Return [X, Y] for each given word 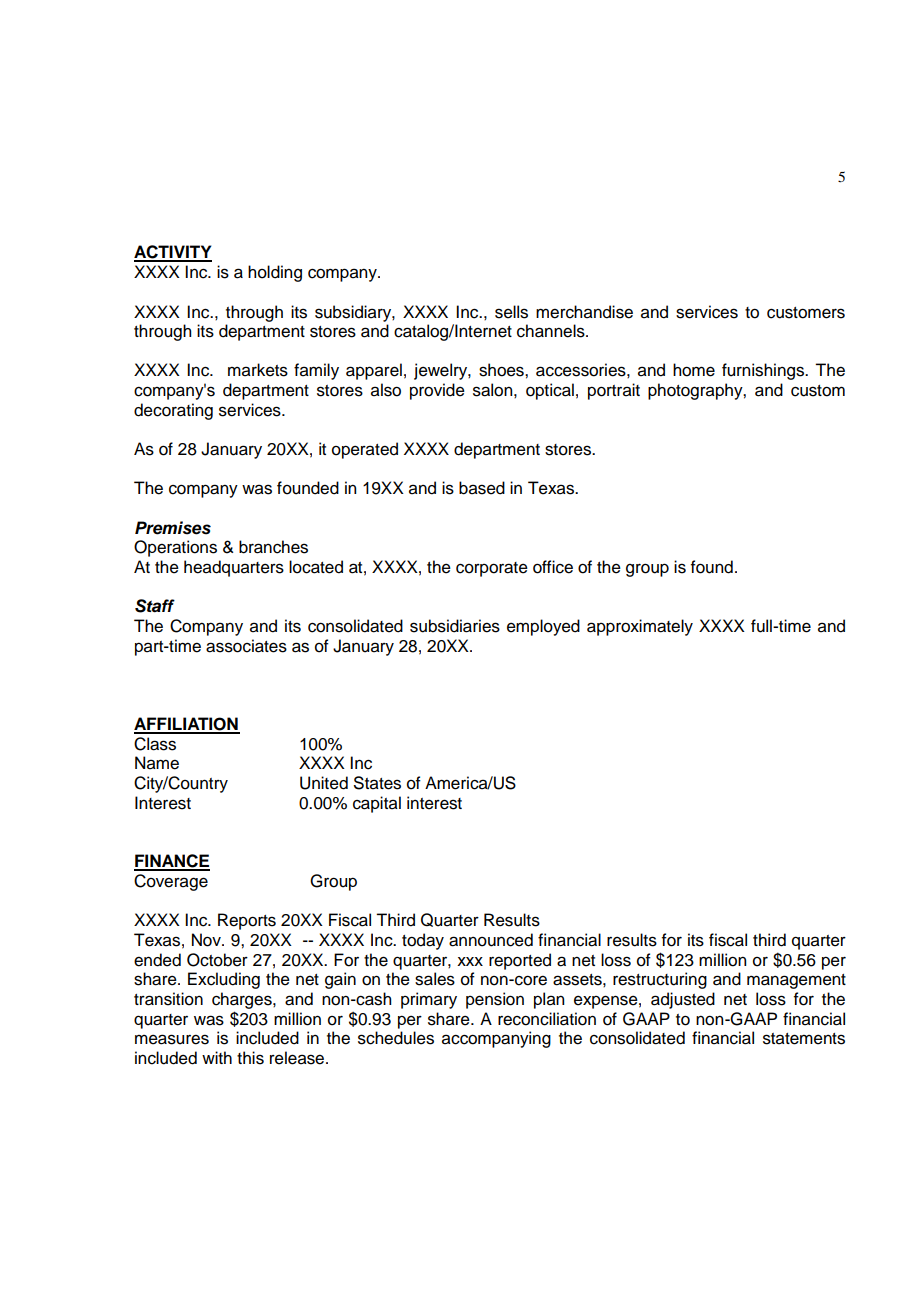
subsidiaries [455, 626]
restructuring [660, 980]
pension [495, 1000]
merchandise [584, 312]
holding [275, 273]
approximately [640, 627]
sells [511, 312]
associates [246, 646]
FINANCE [172, 862]
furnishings [764, 371]
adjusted [683, 1000]
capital [377, 804]
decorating [173, 411]
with [217, 1057]
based [482, 488]
